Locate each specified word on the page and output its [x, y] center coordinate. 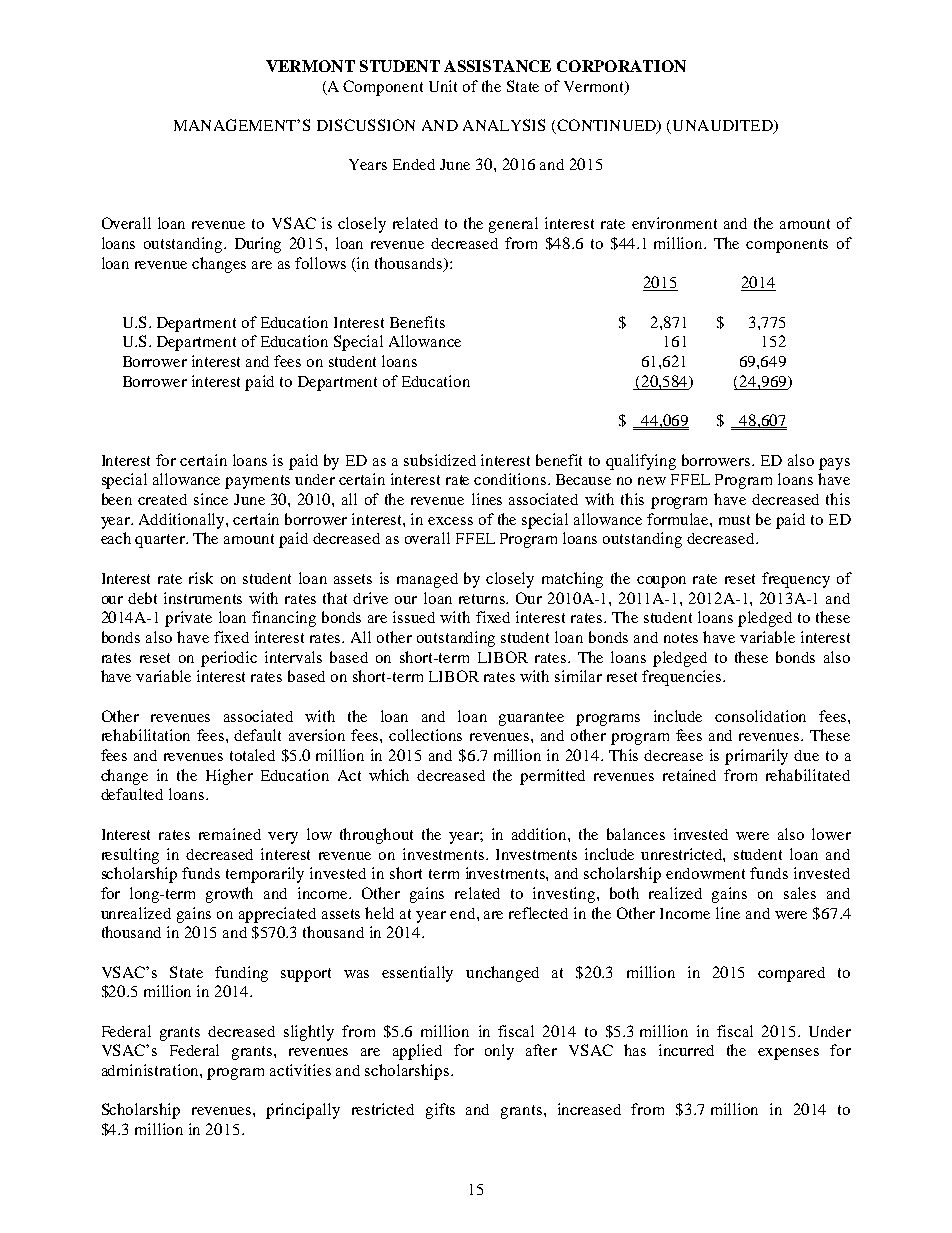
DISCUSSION [366, 125]
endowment [705, 873]
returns [483, 599]
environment [674, 223]
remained [230, 834]
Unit [443, 86]
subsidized [440, 460]
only [499, 1052]
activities [300, 1070]
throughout [376, 836]
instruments [203, 598]
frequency [796, 580]
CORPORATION [621, 66]
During [258, 245]
